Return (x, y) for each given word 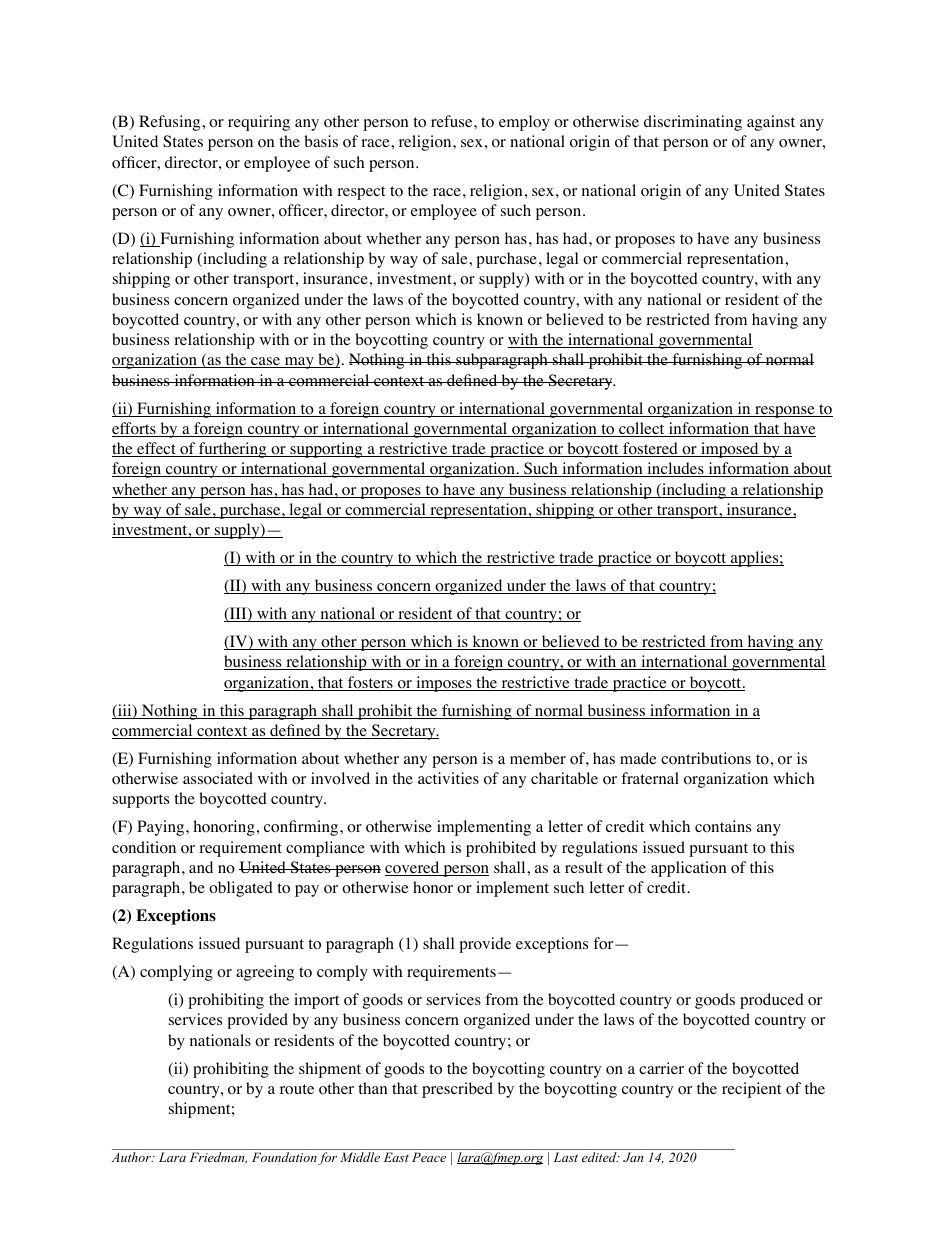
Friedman (218, 1158)
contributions (706, 758)
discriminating (693, 123)
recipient (751, 1090)
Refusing (171, 123)
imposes (444, 684)
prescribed (457, 1090)
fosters (370, 683)
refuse (453, 121)
